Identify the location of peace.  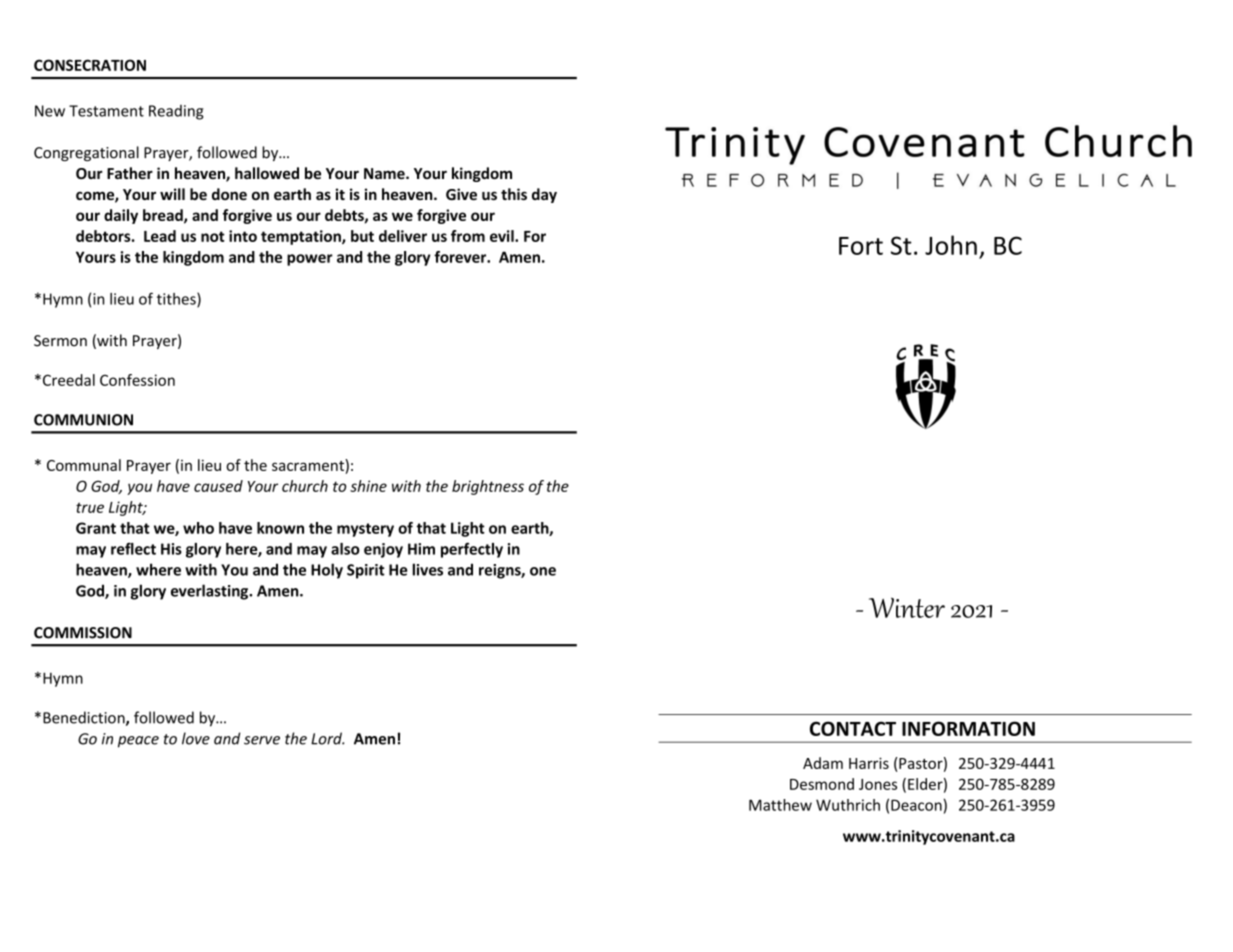
(138, 742).
